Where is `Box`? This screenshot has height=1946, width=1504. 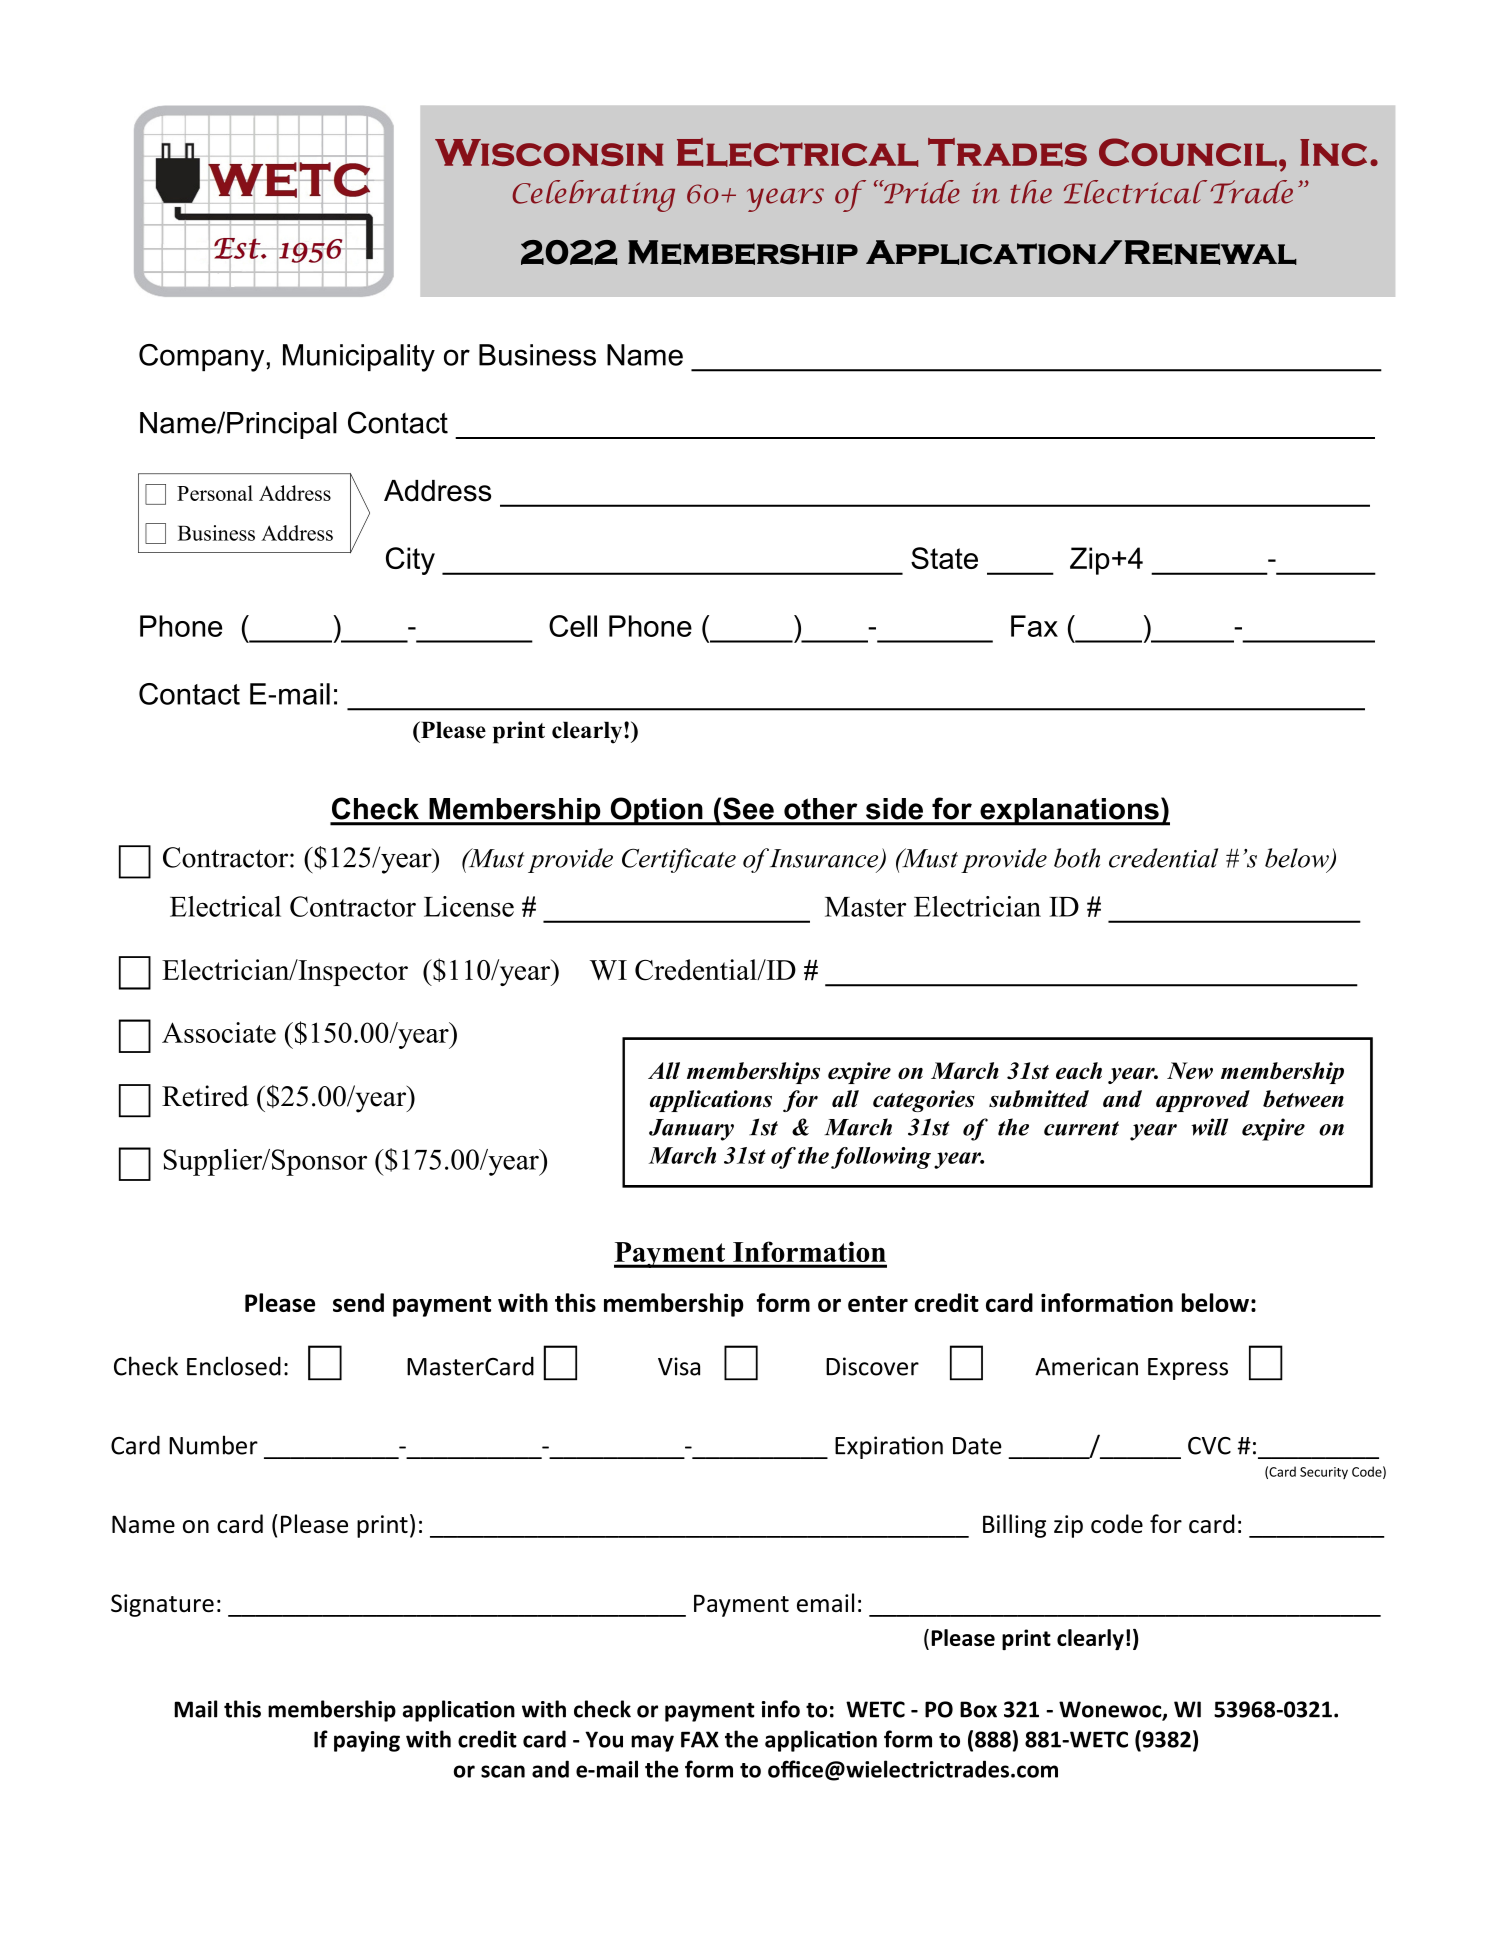 Box is located at coordinates (978, 1709).
